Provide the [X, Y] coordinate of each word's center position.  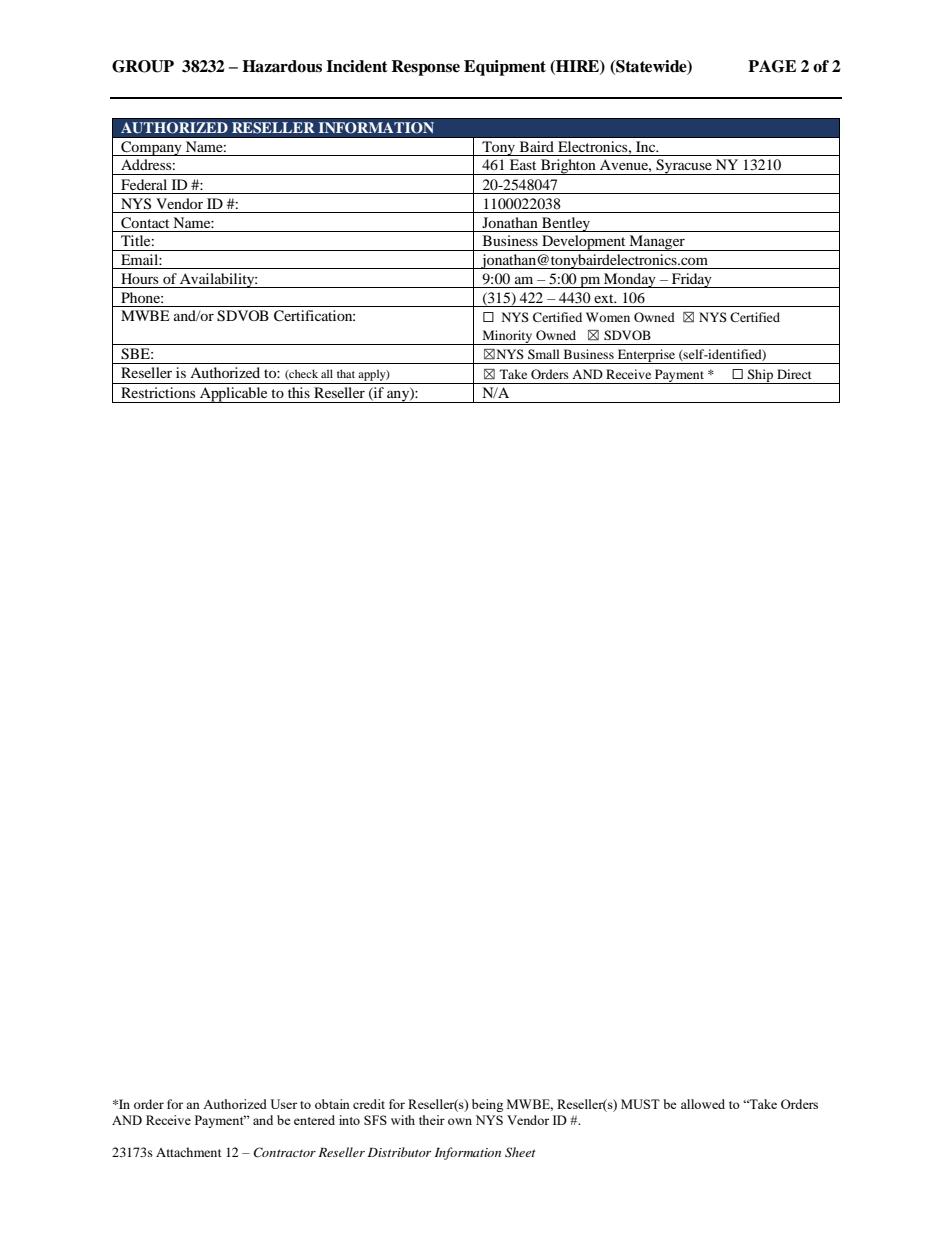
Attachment [189, 1152]
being [487, 1105]
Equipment [505, 68]
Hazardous [282, 66]
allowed [703, 1104]
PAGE [772, 66]
